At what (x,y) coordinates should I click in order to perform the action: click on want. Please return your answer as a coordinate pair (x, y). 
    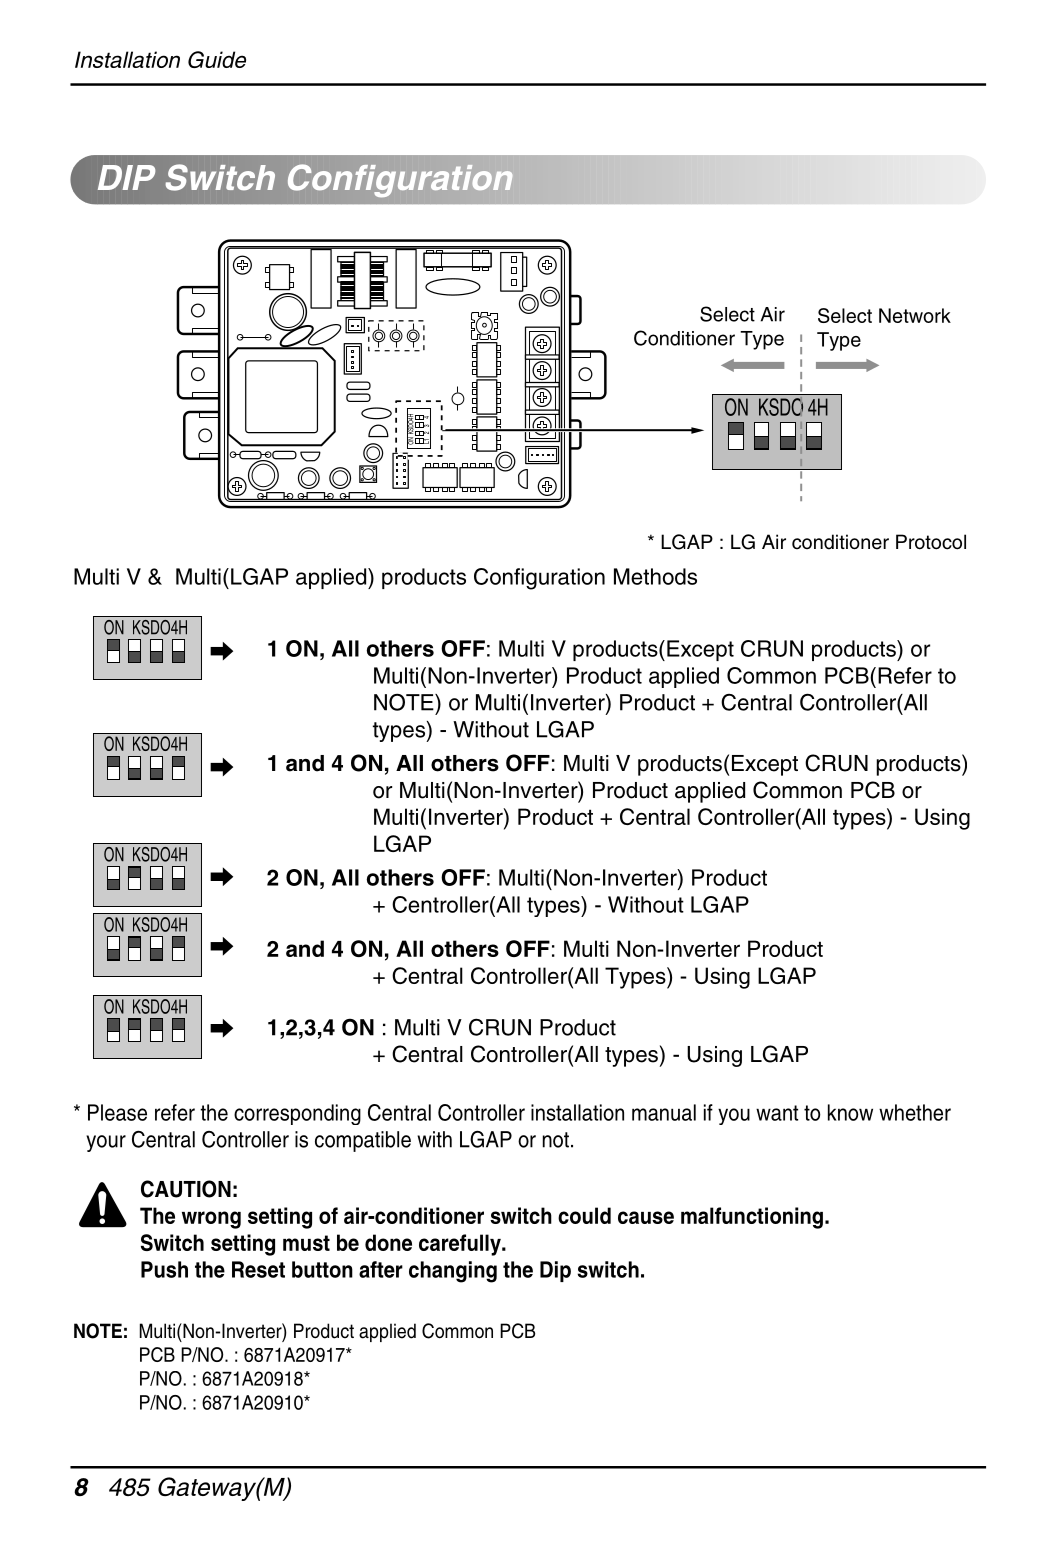
    Looking at the image, I should click on (777, 1113).
